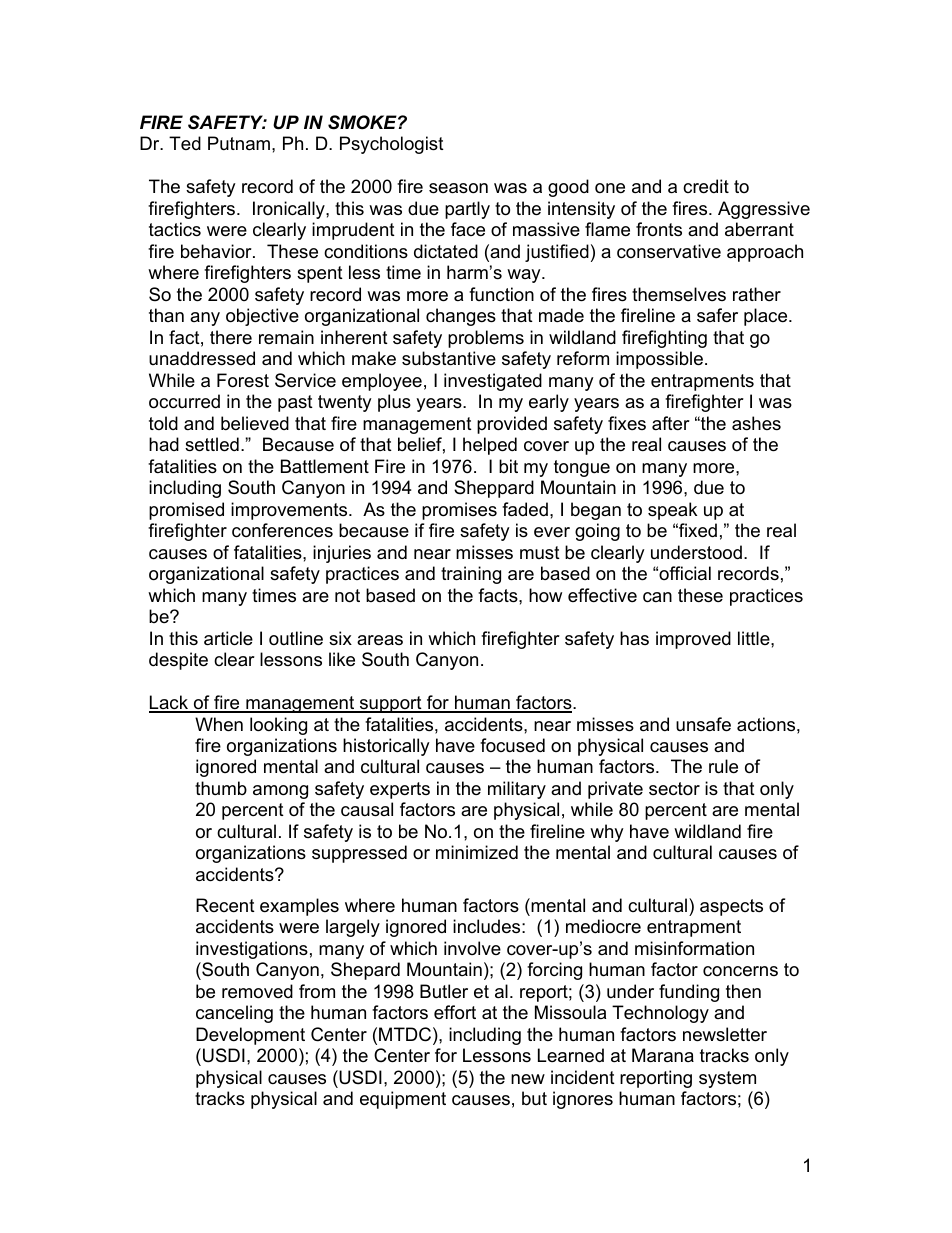  I want to click on Putnam, so click(239, 143).
